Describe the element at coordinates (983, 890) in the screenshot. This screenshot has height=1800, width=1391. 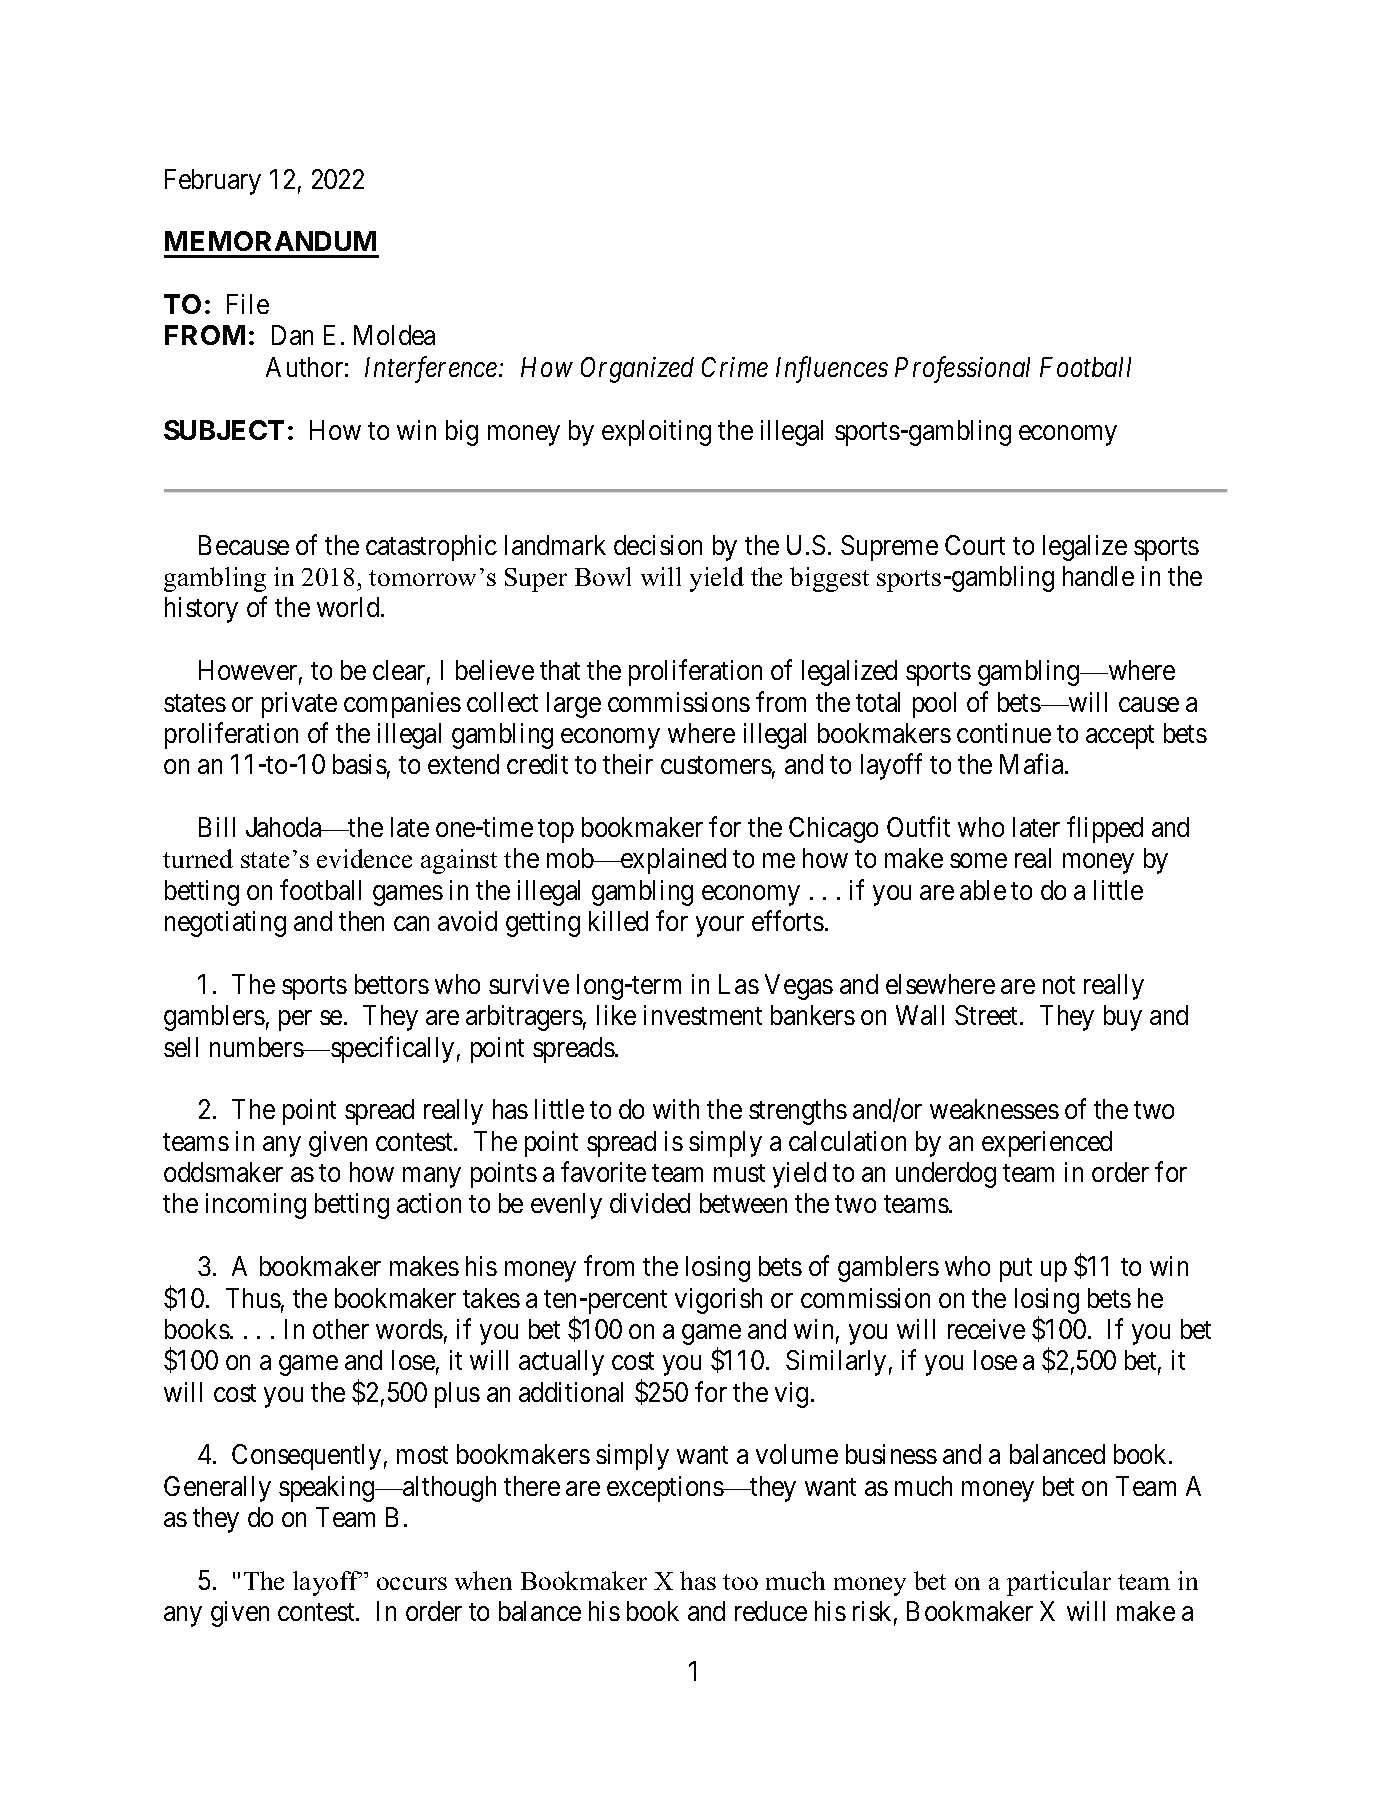
I see `able` at that location.
